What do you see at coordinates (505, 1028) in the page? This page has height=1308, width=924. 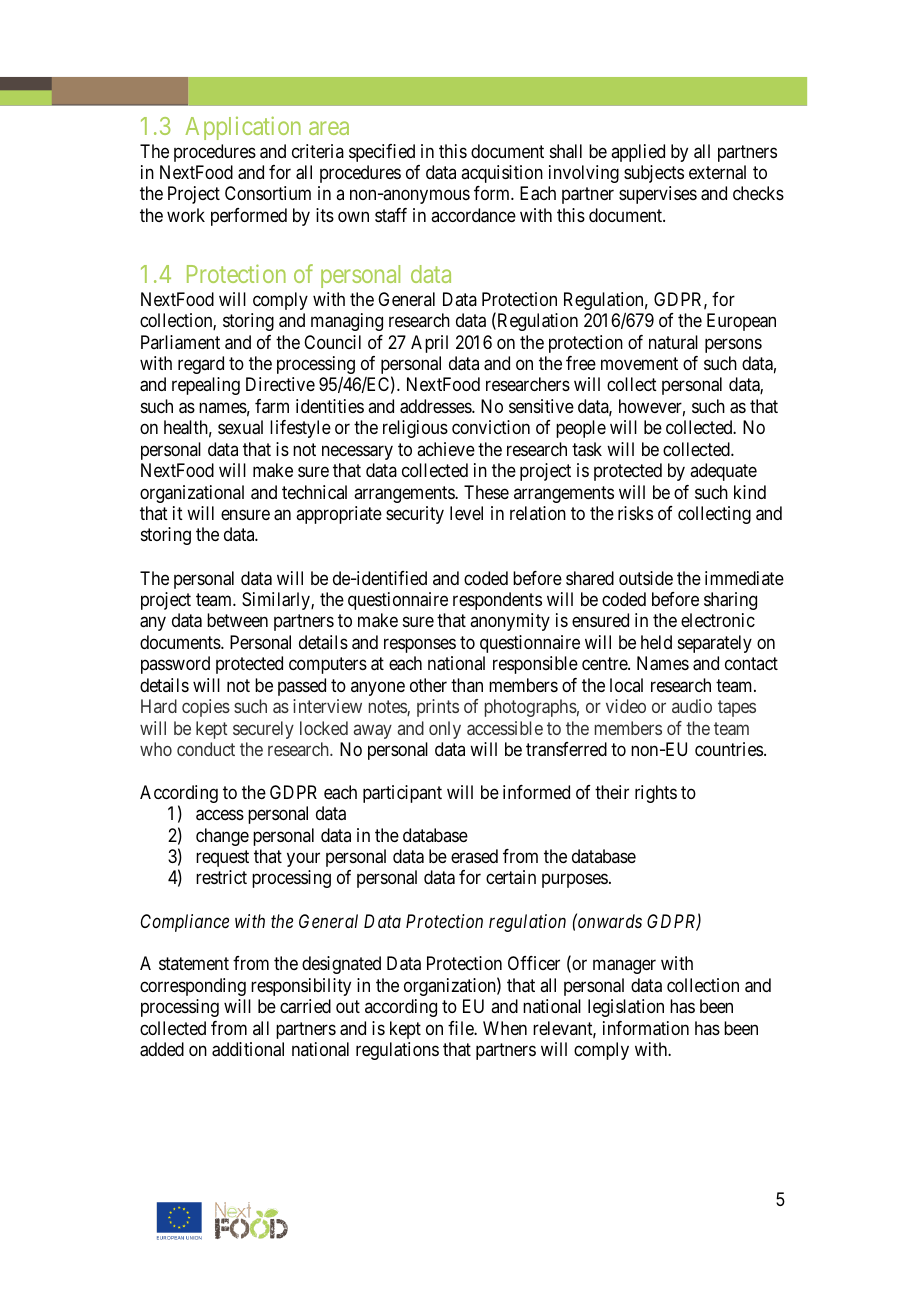 I see `When` at bounding box center [505, 1028].
